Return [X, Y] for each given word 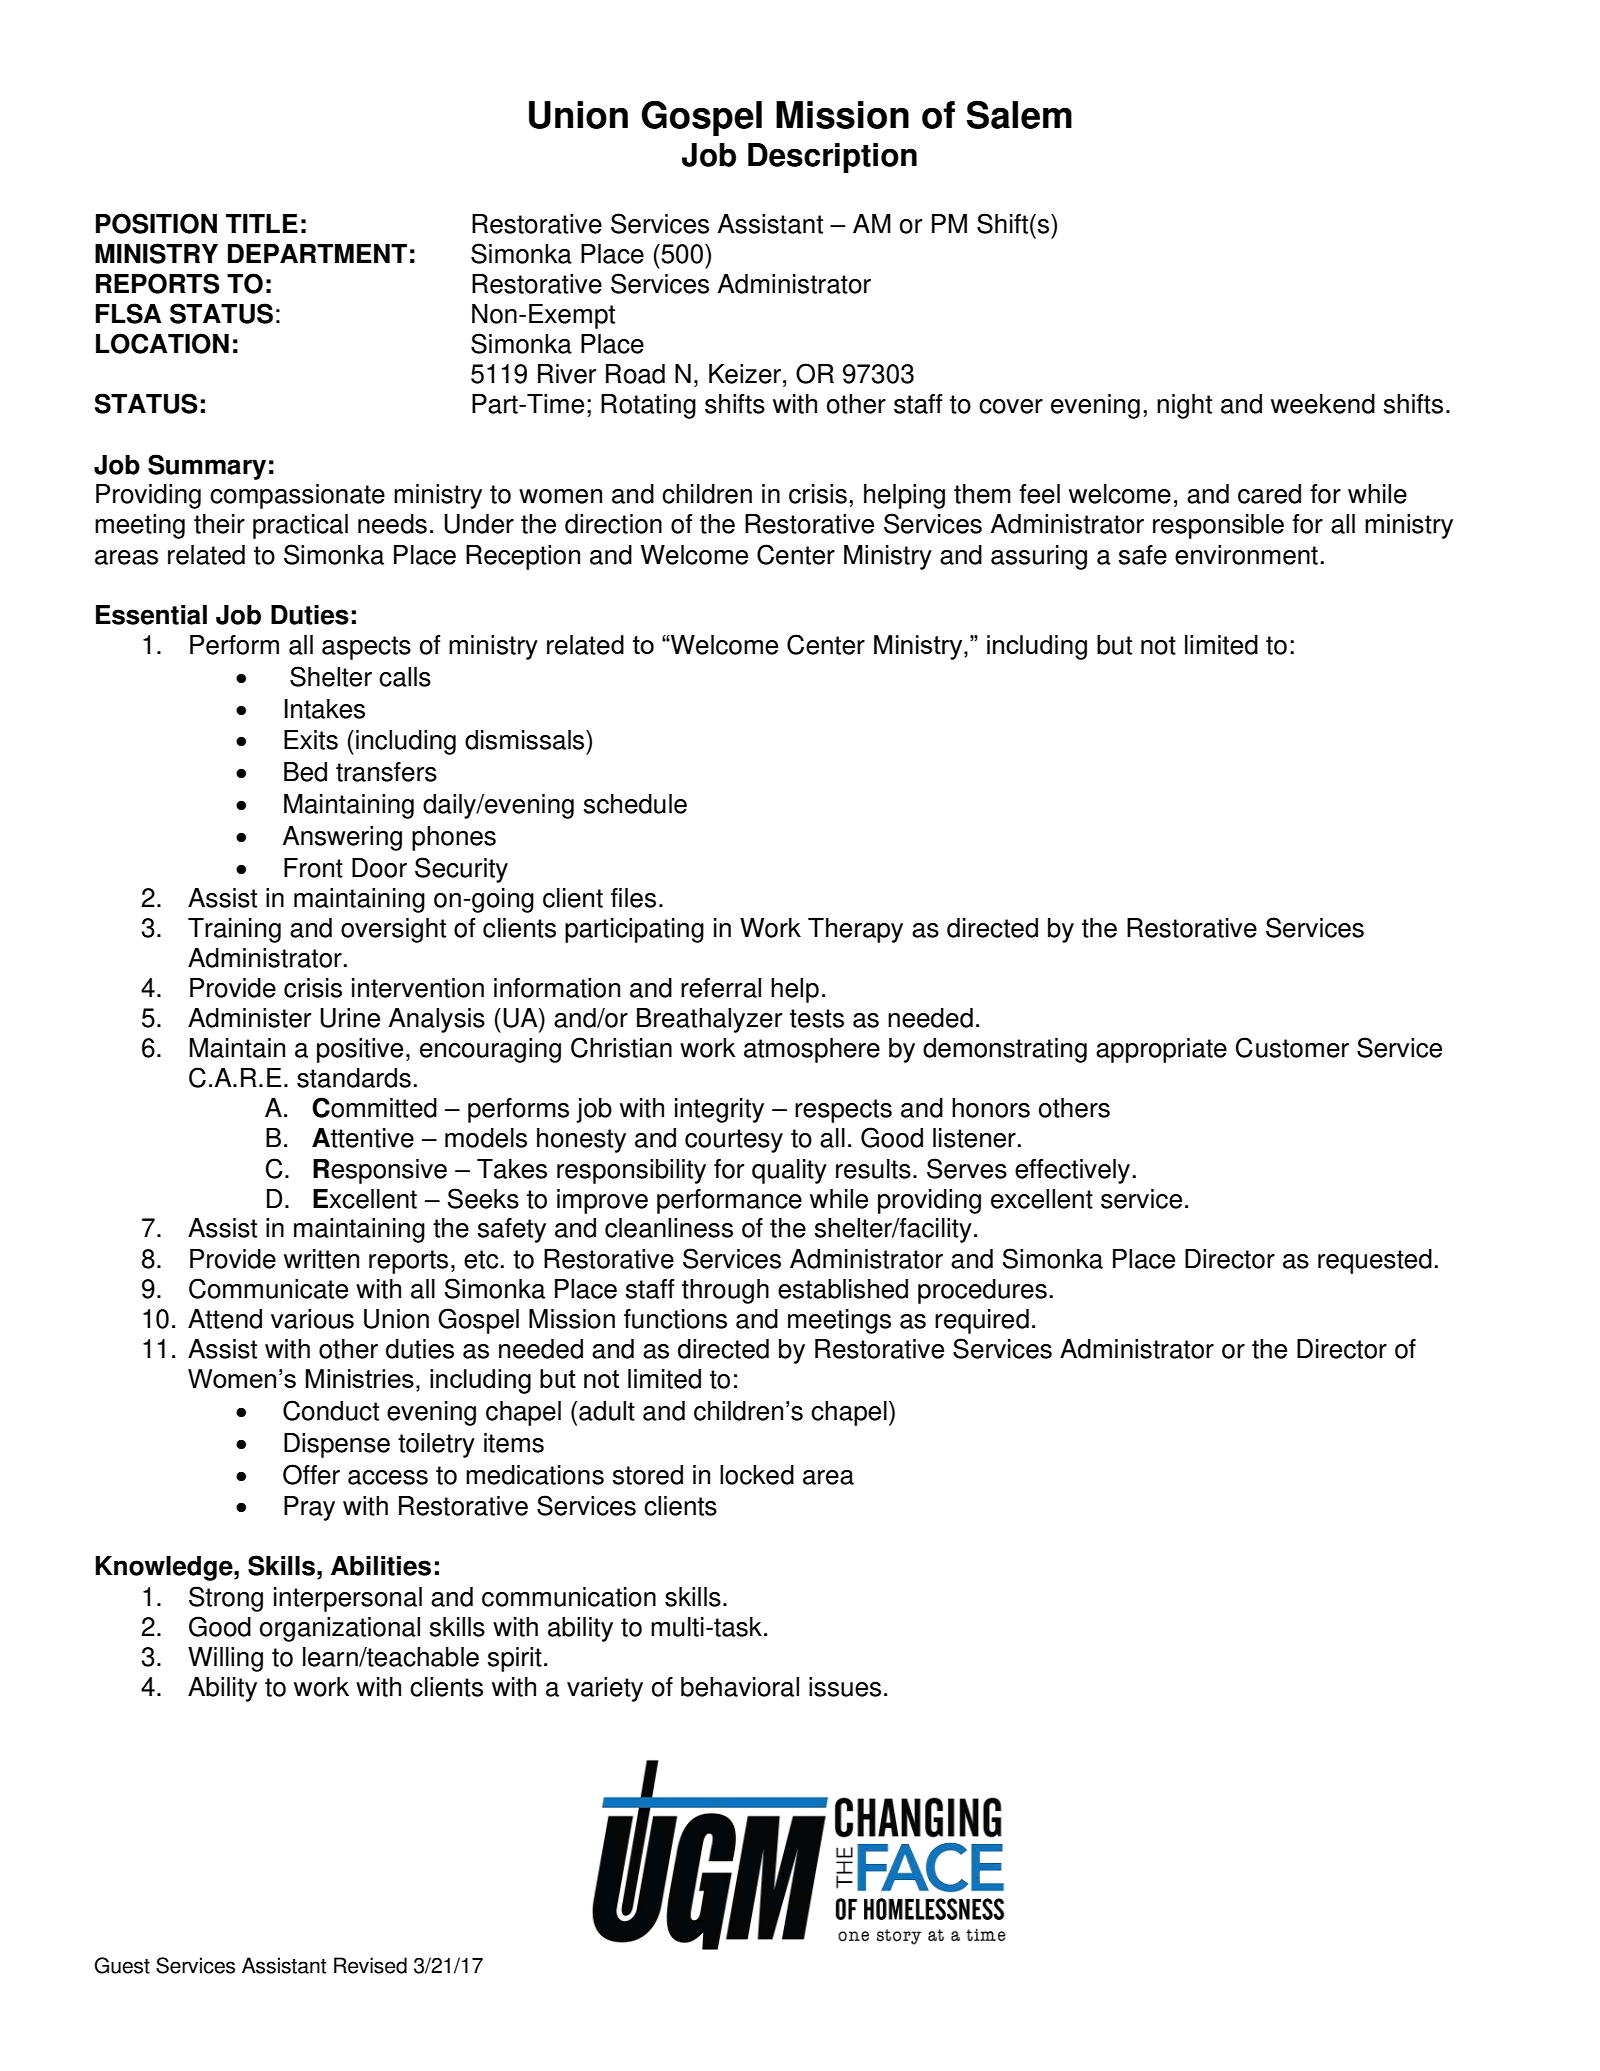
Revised [370, 1965]
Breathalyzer [709, 1020]
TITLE [262, 223]
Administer [249, 1018]
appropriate [1161, 1050]
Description [832, 158]
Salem [1019, 114]
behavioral [740, 1687]
